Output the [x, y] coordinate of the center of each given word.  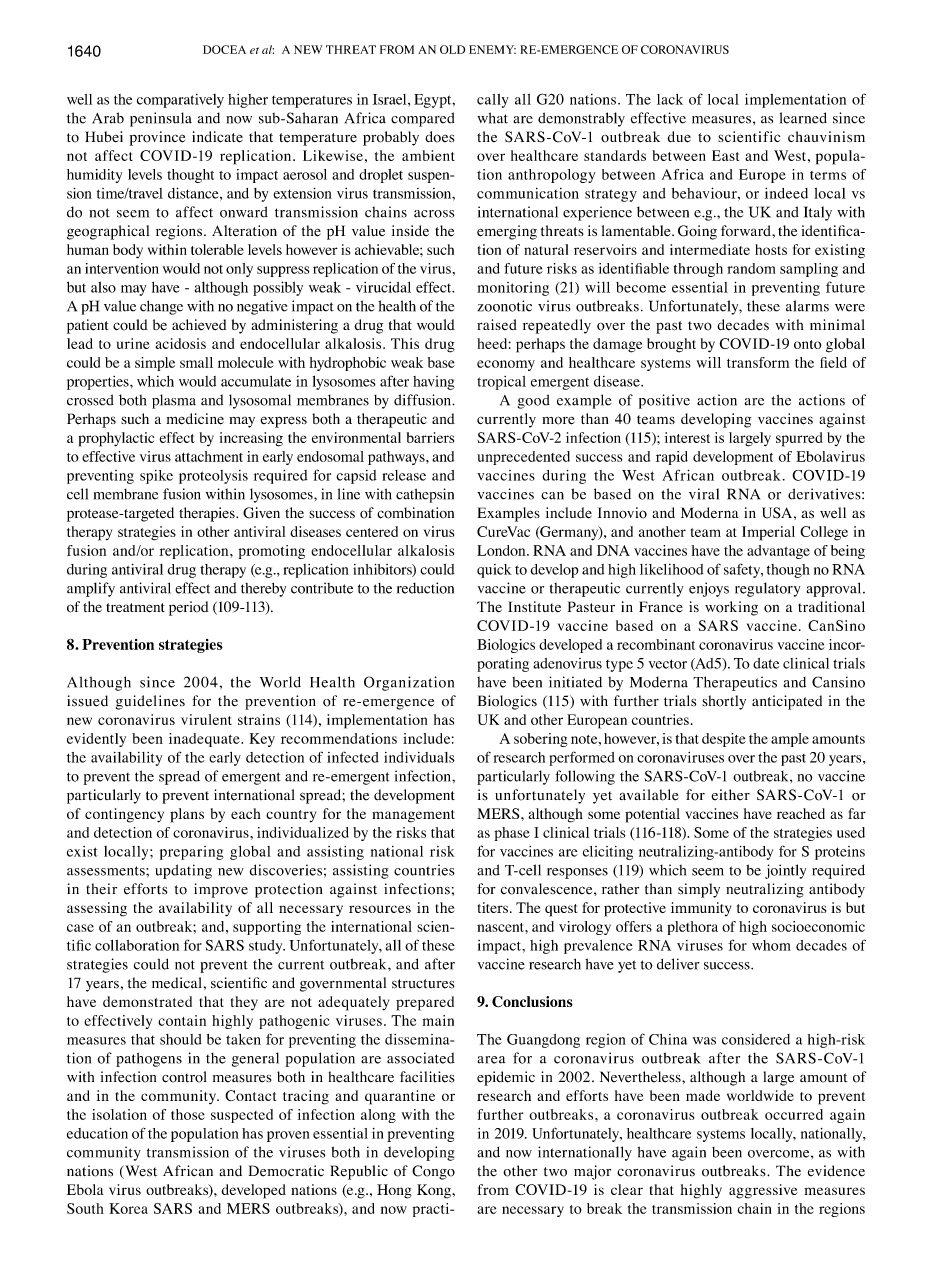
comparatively [180, 101]
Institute [534, 606]
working [731, 608]
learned [803, 118]
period [188, 608]
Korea [128, 1208]
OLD [452, 49]
